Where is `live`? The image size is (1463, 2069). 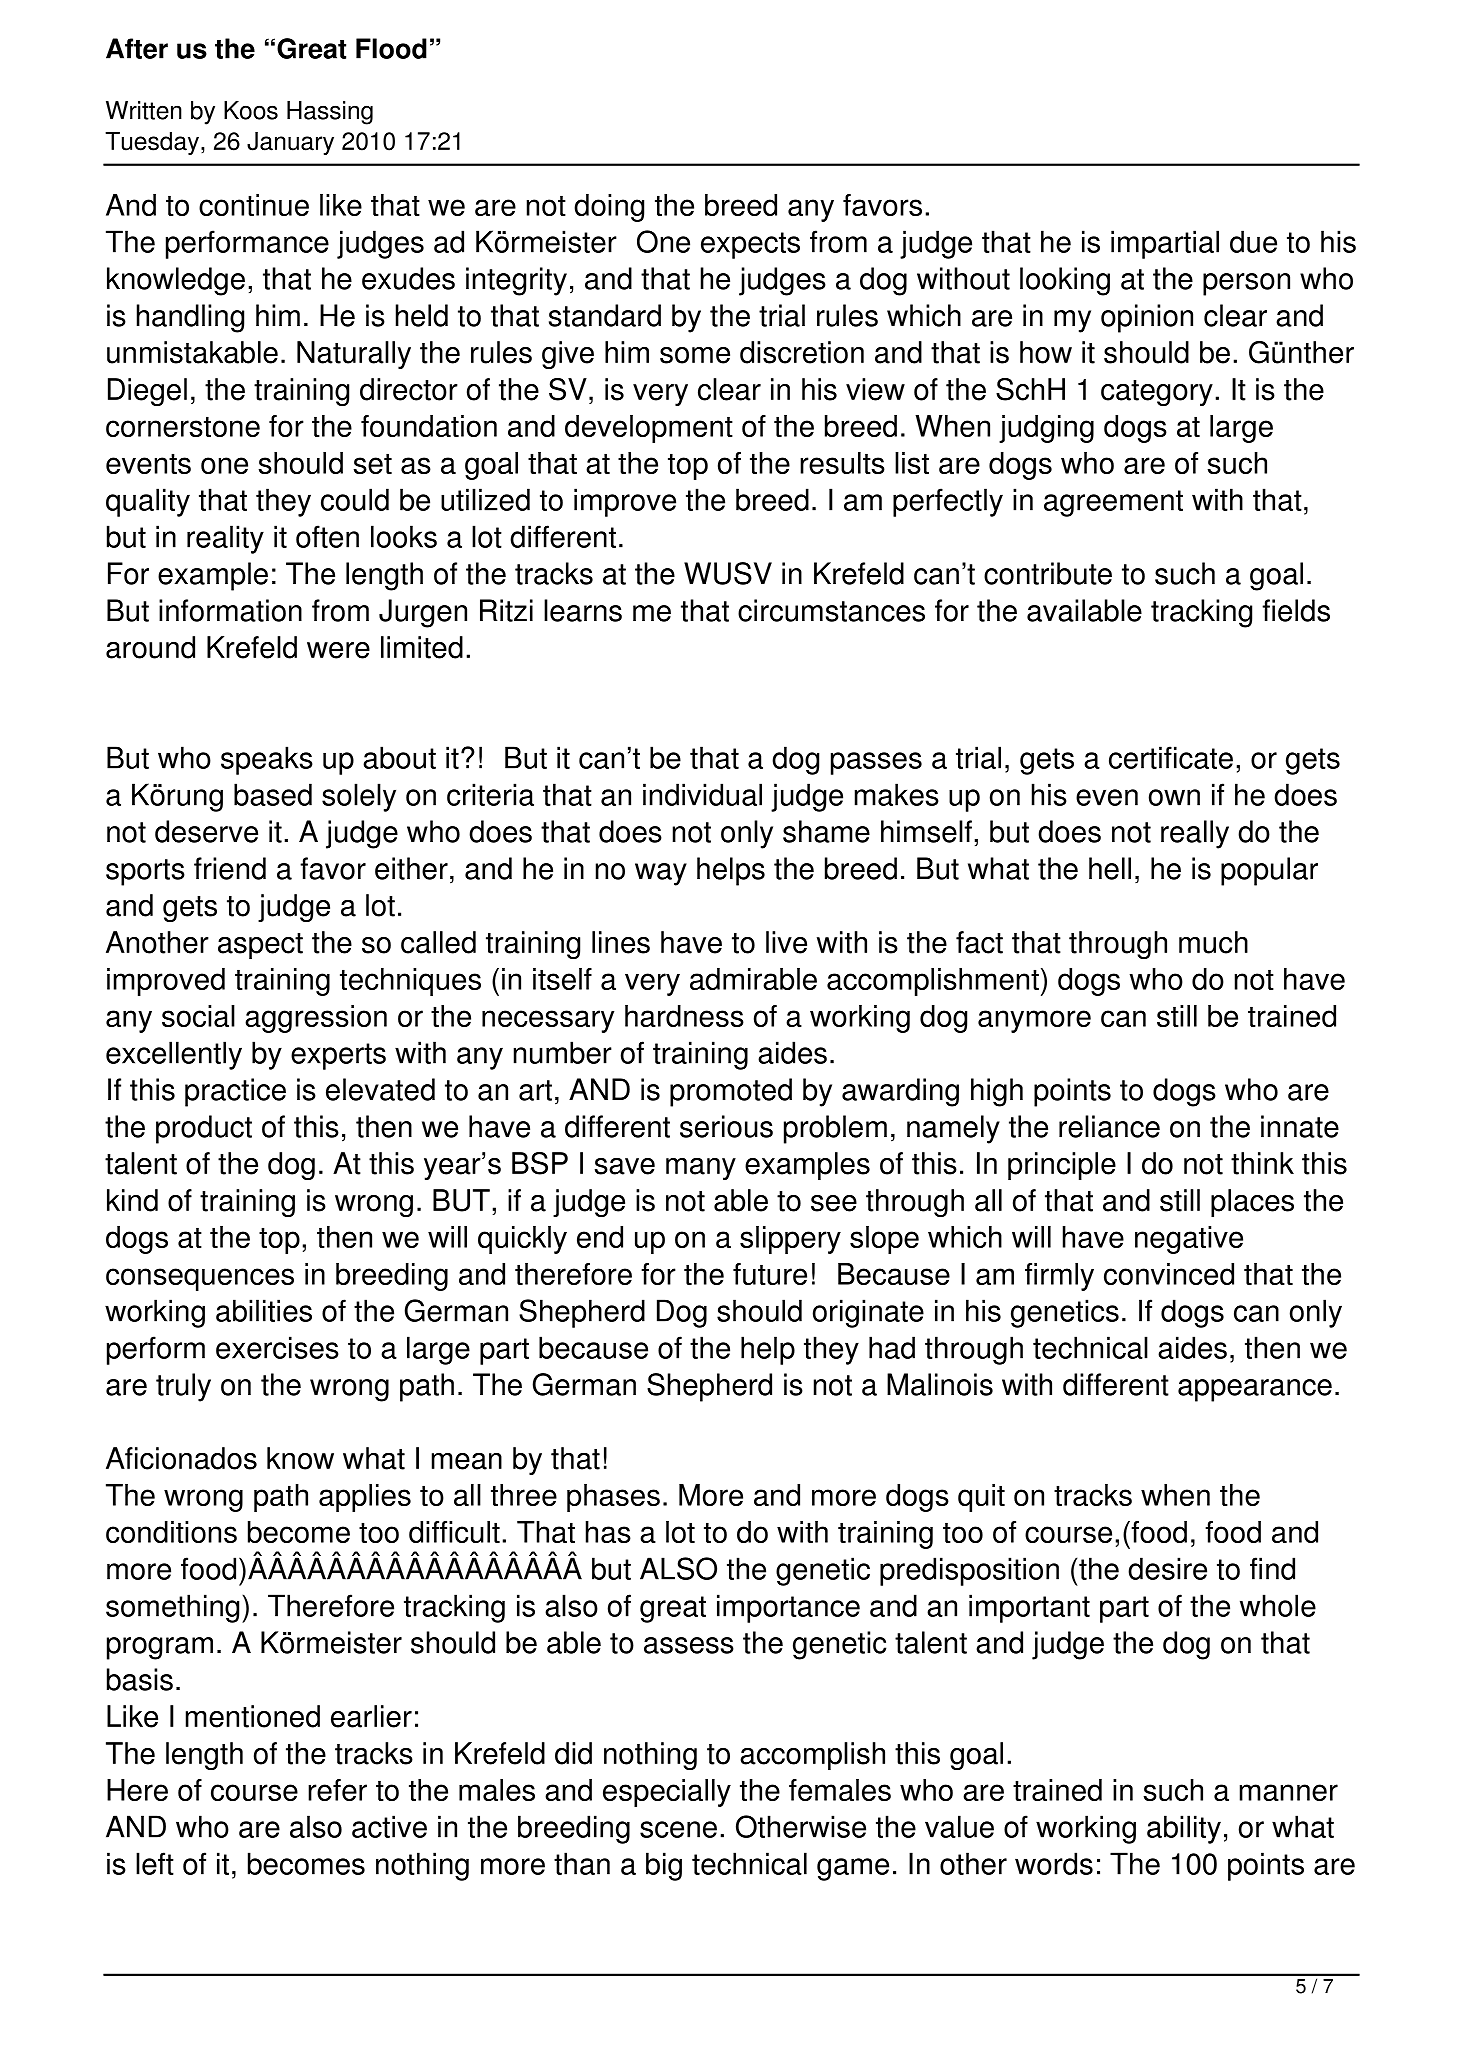
live is located at coordinates (786, 942).
